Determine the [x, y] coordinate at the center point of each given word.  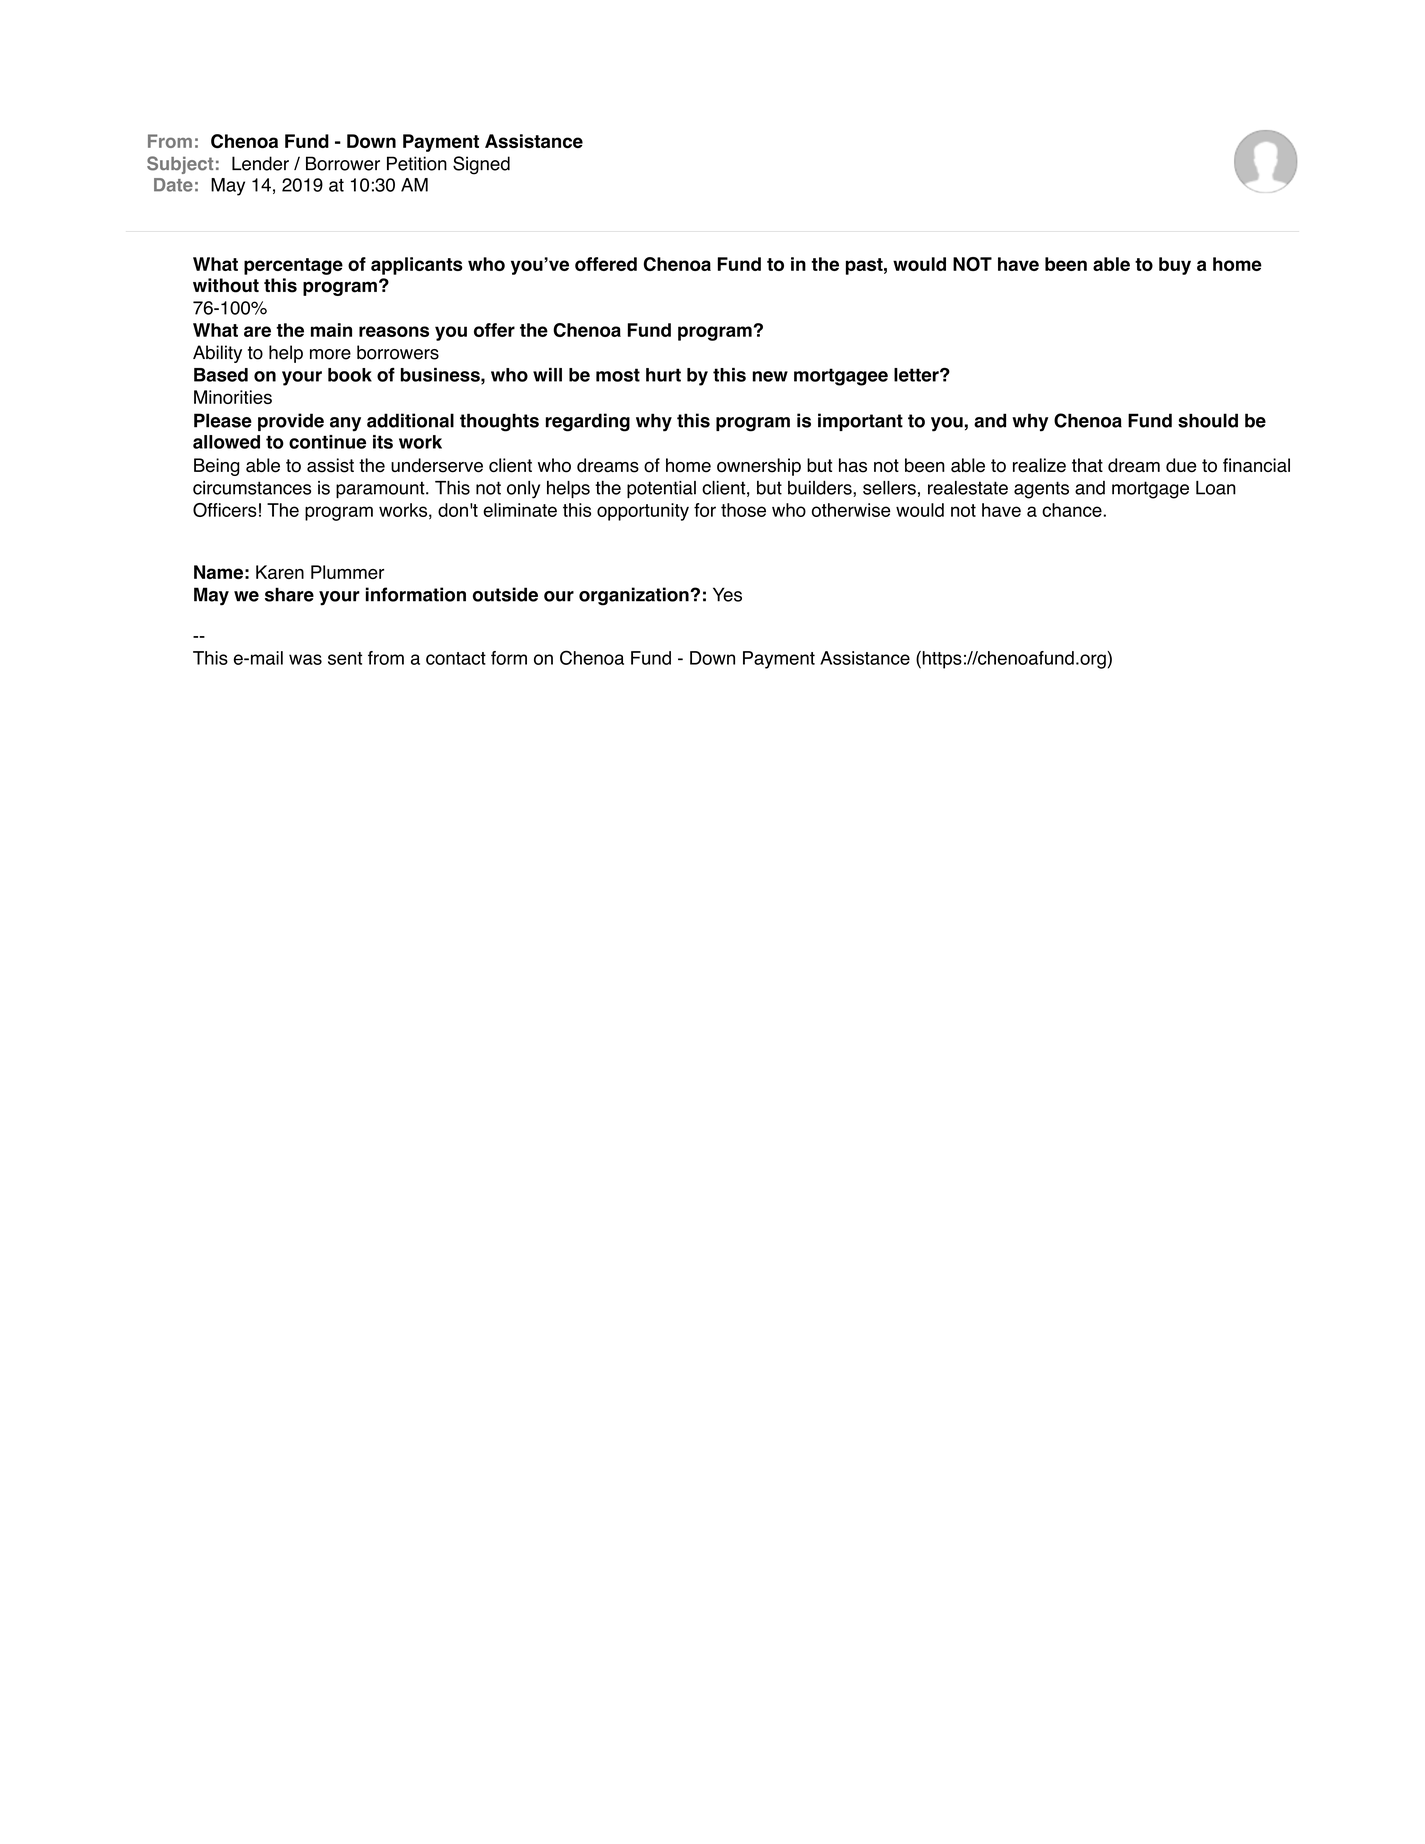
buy [1175, 266]
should [1208, 420]
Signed [481, 165]
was [305, 659]
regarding [588, 422]
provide [291, 422]
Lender [260, 163]
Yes [727, 594]
